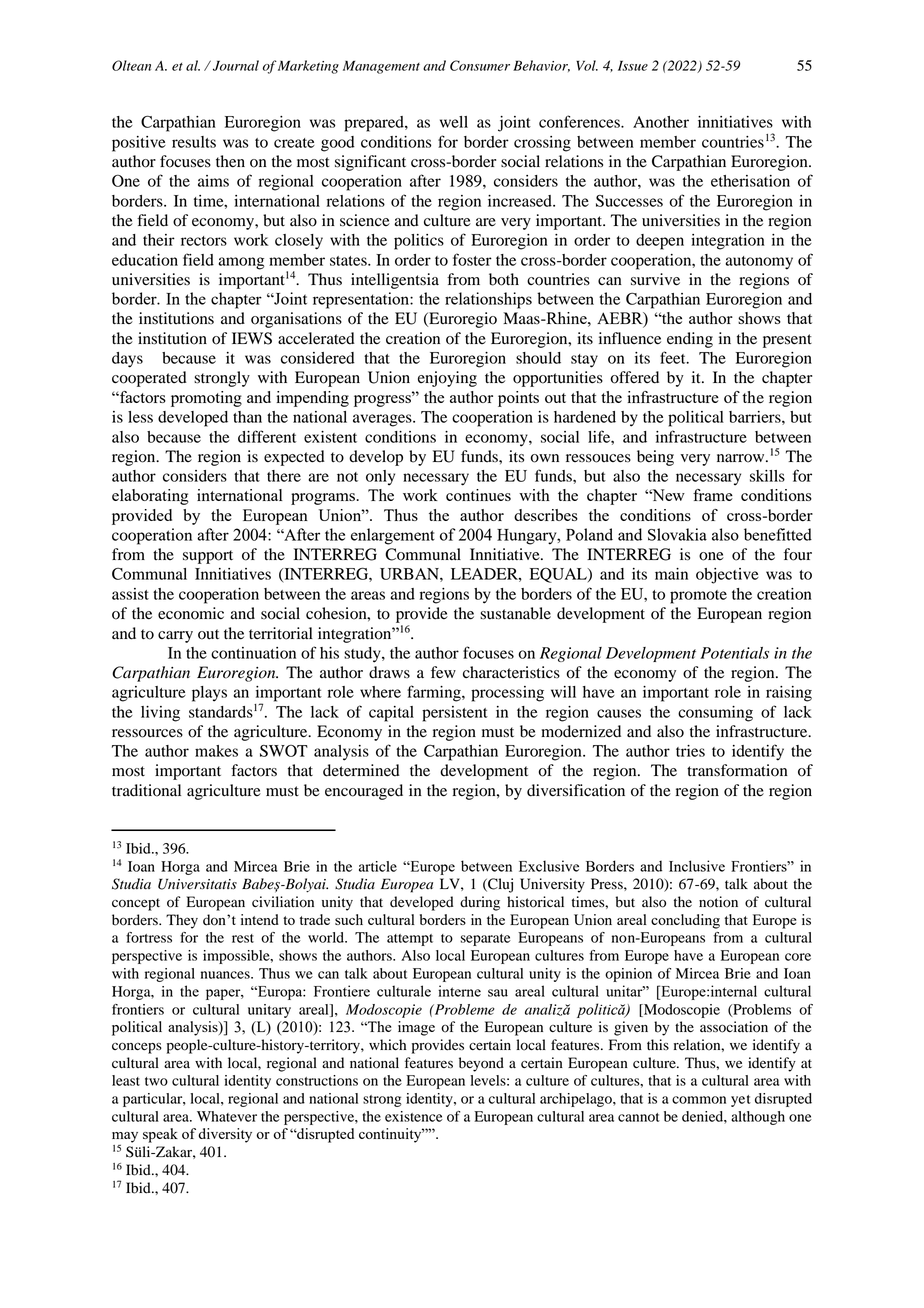 The width and height of the screenshot is (924, 1308). What do you see at coordinates (443, 672) in the screenshot?
I see `few` at bounding box center [443, 672].
